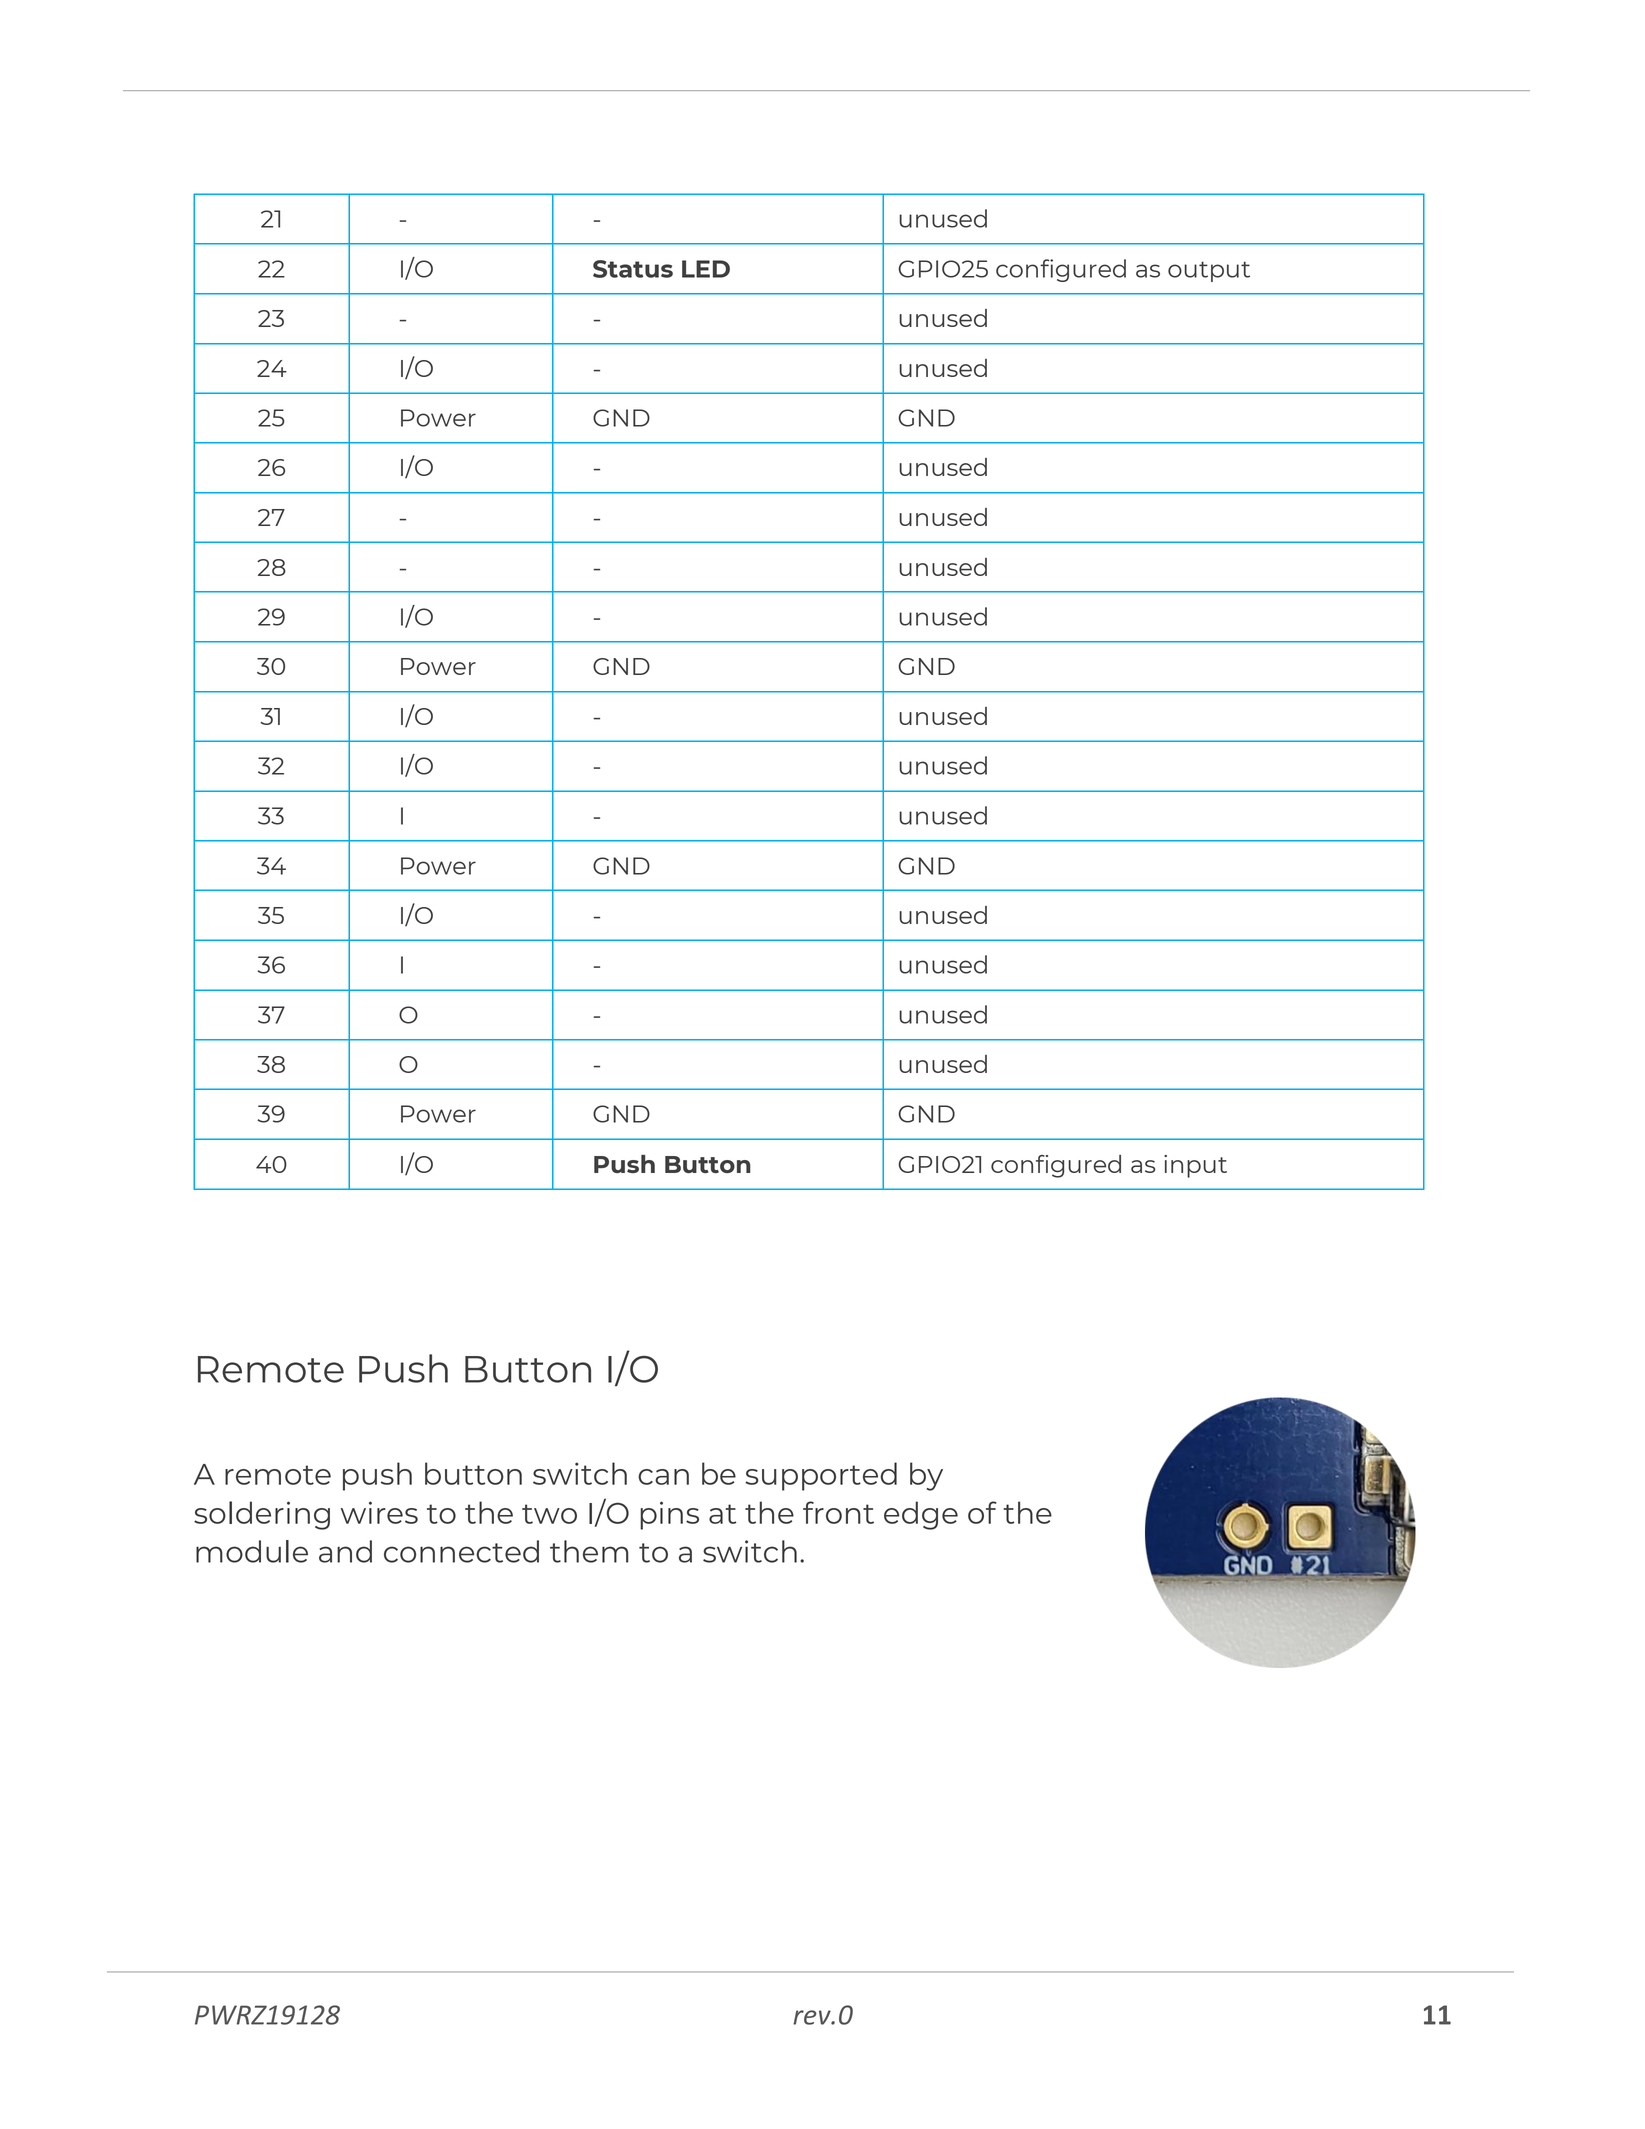 The height and width of the screenshot is (2129, 1645). What do you see at coordinates (379, 1512) in the screenshot?
I see `wires` at bounding box center [379, 1512].
